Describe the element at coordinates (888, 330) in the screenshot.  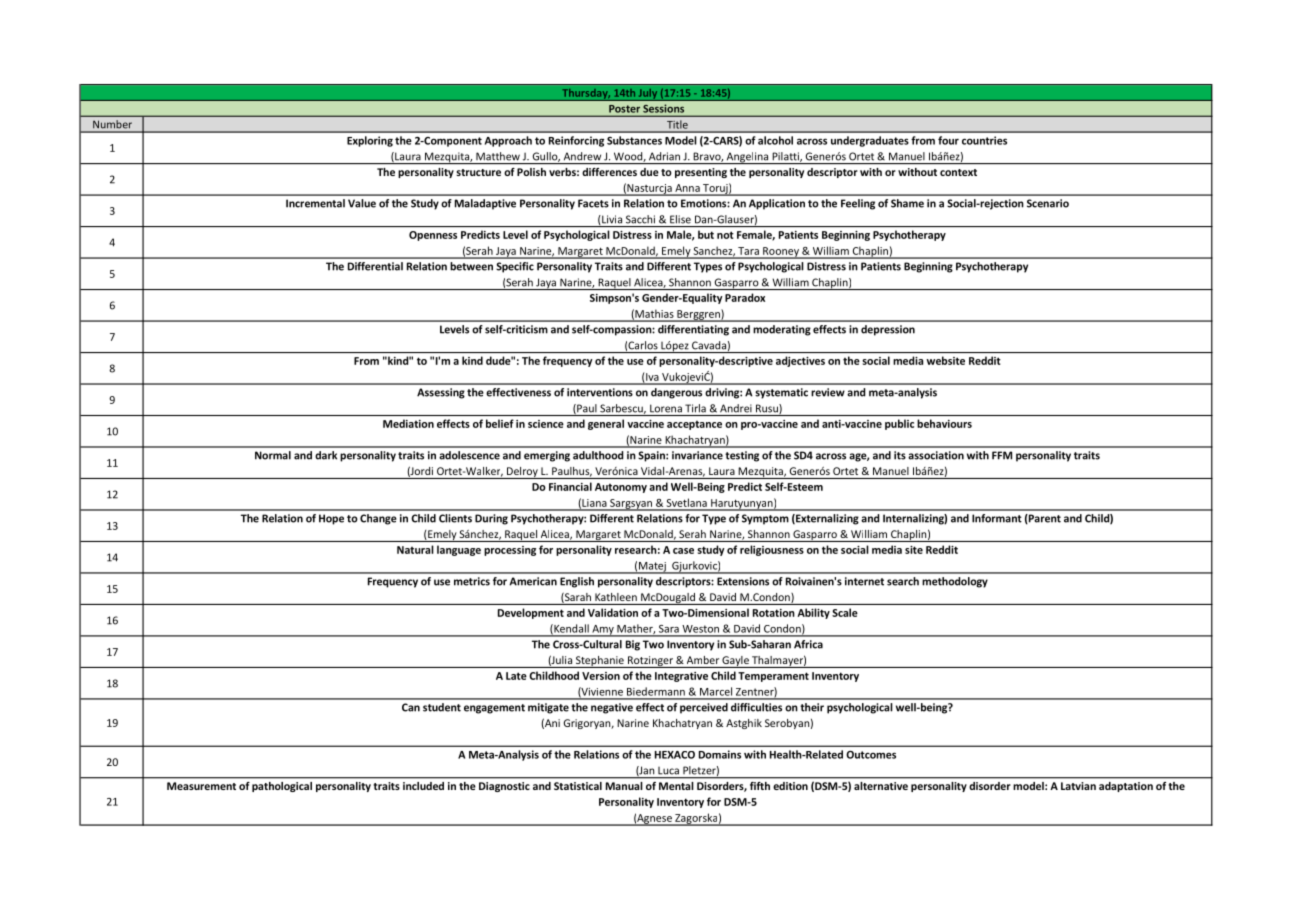
I see `depression` at that location.
